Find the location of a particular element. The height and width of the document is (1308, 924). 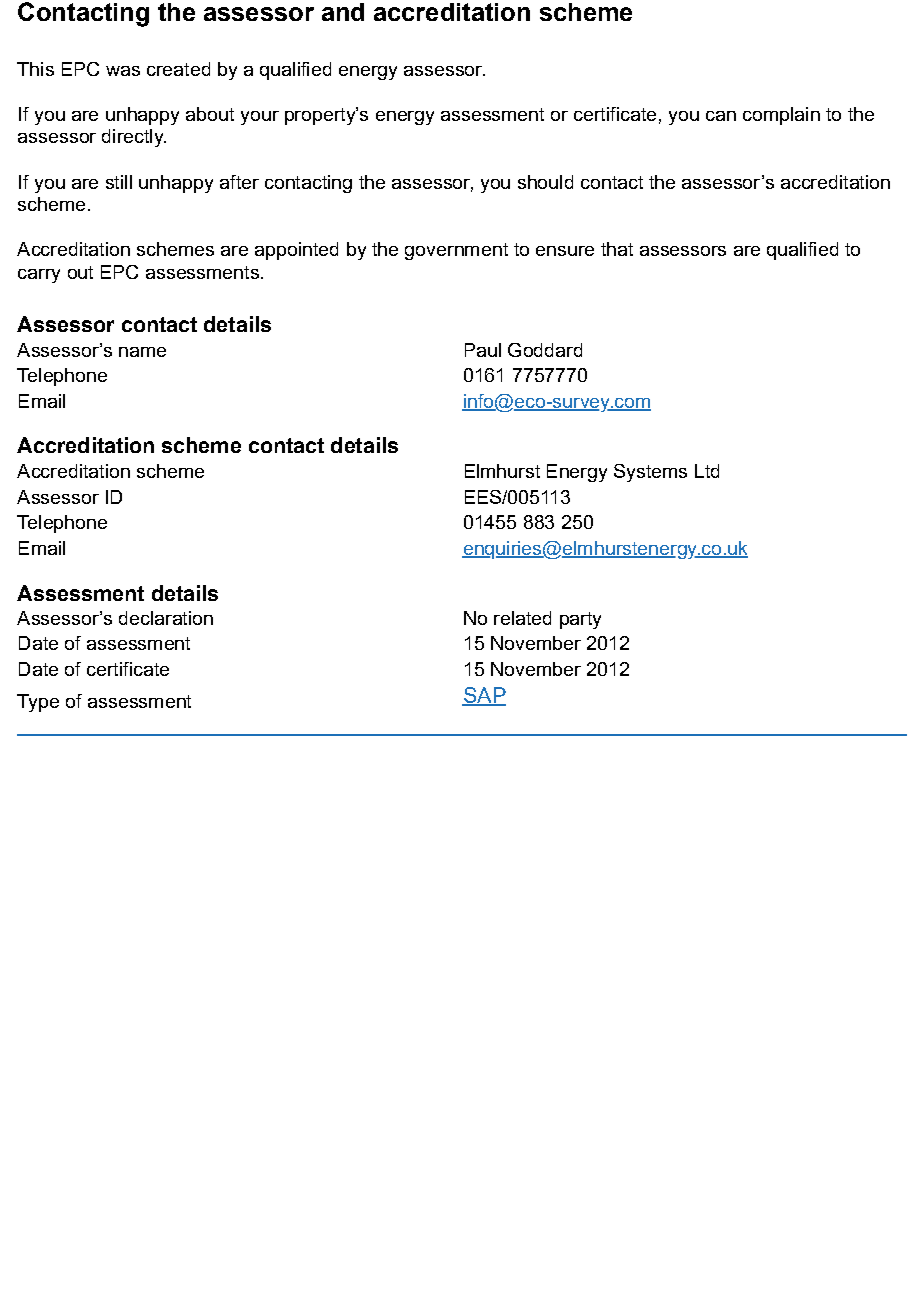

Type is located at coordinates (38, 703).
